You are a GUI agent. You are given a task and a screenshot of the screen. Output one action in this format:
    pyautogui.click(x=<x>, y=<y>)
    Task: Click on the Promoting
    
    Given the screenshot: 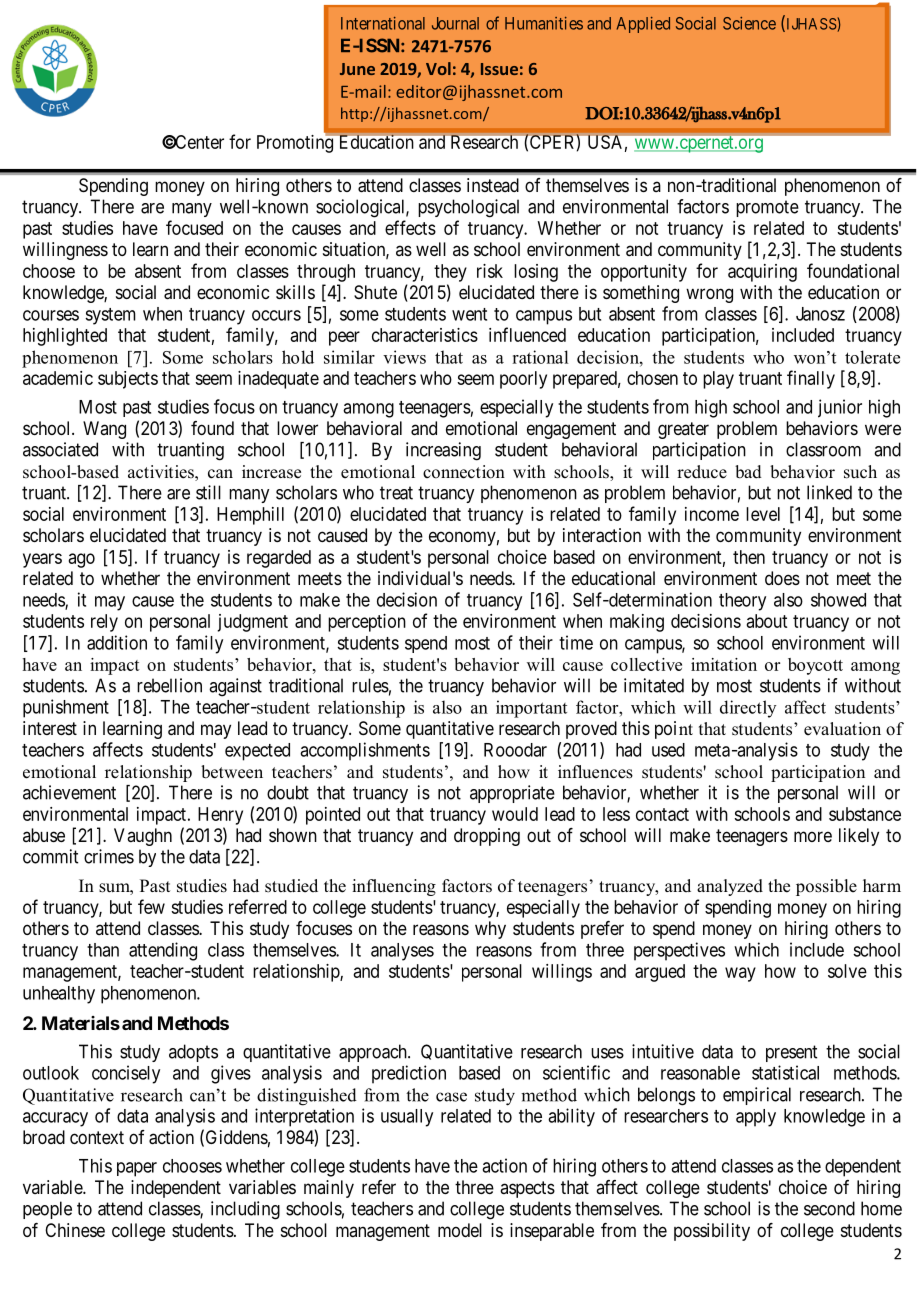 What is the action you would take?
    pyautogui.click(x=296, y=143)
